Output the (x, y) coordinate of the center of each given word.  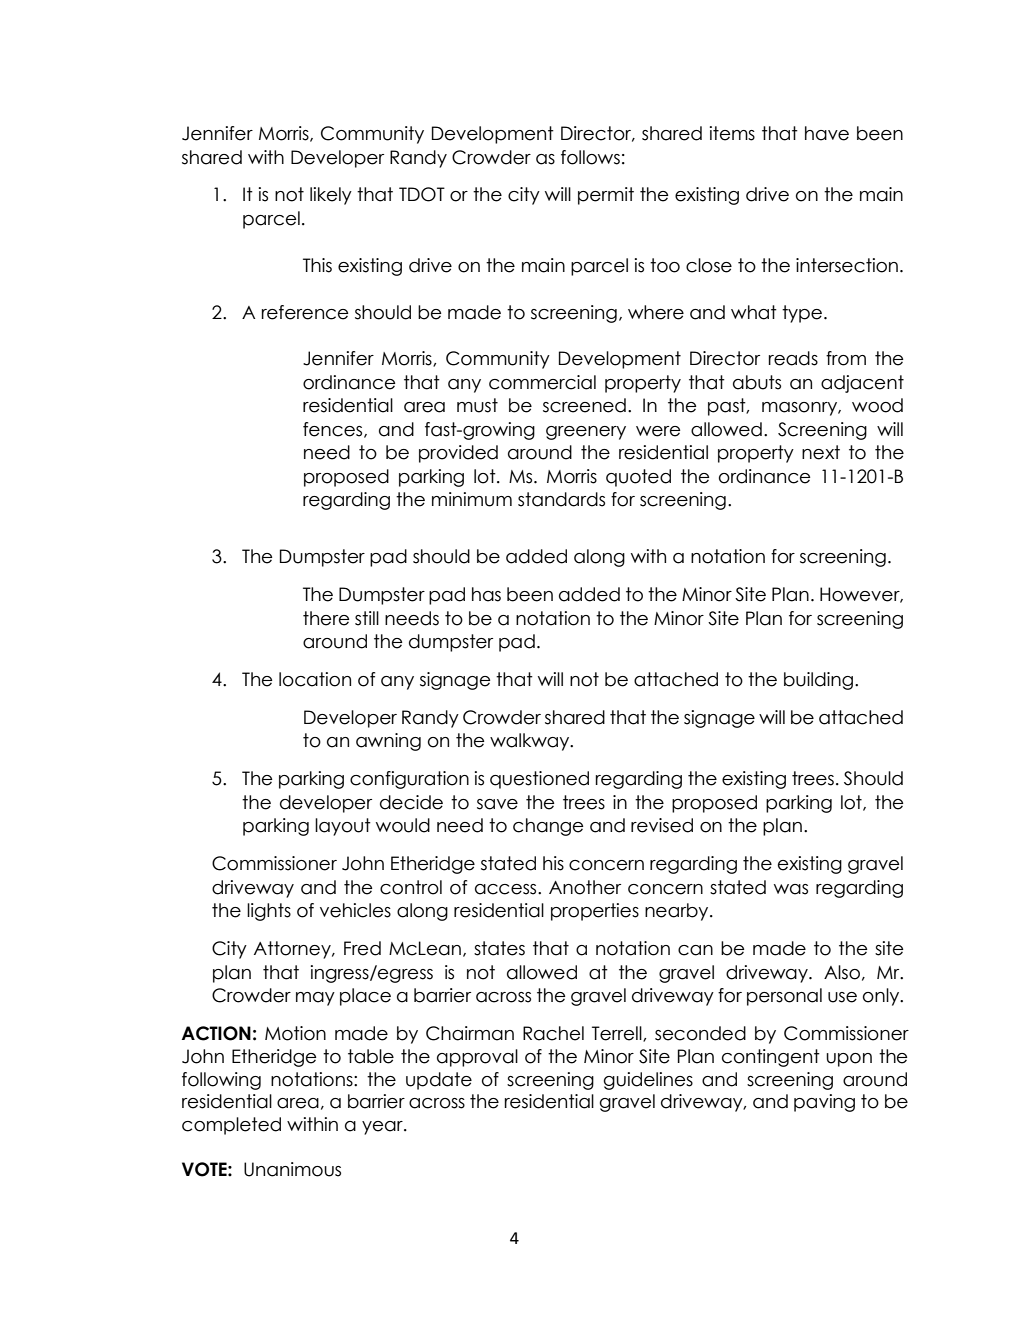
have (827, 133)
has (486, 594)
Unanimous (292, 1169)
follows (590, 157)
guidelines (648, 1081)
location (315, 679)
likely (331, 196)
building (818, 681)
